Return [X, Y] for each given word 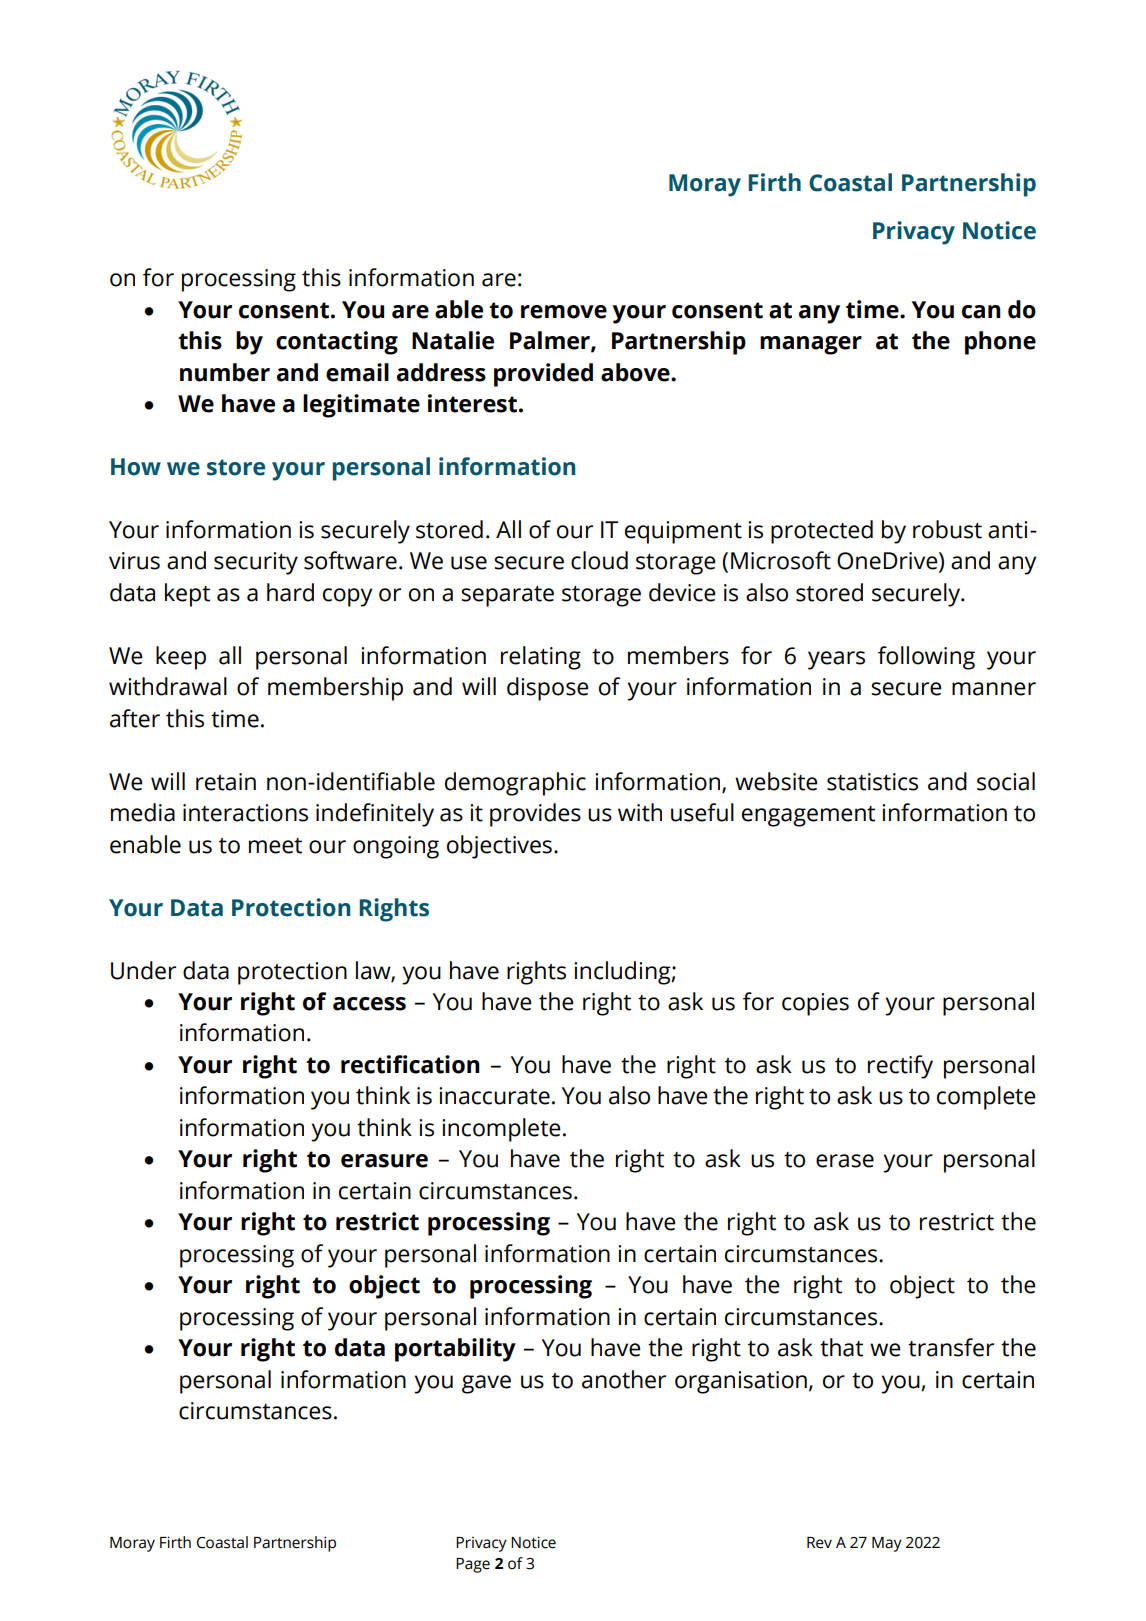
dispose [548, 689]
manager [811, 345]
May [887, 1544]
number [225, 372]
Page [473, 1565]
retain [226, 782]
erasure [384, 1161]
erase [845, 1161]
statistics [872, 782]
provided [543, 375]
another [624, 1379]
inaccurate [494, 1096]
